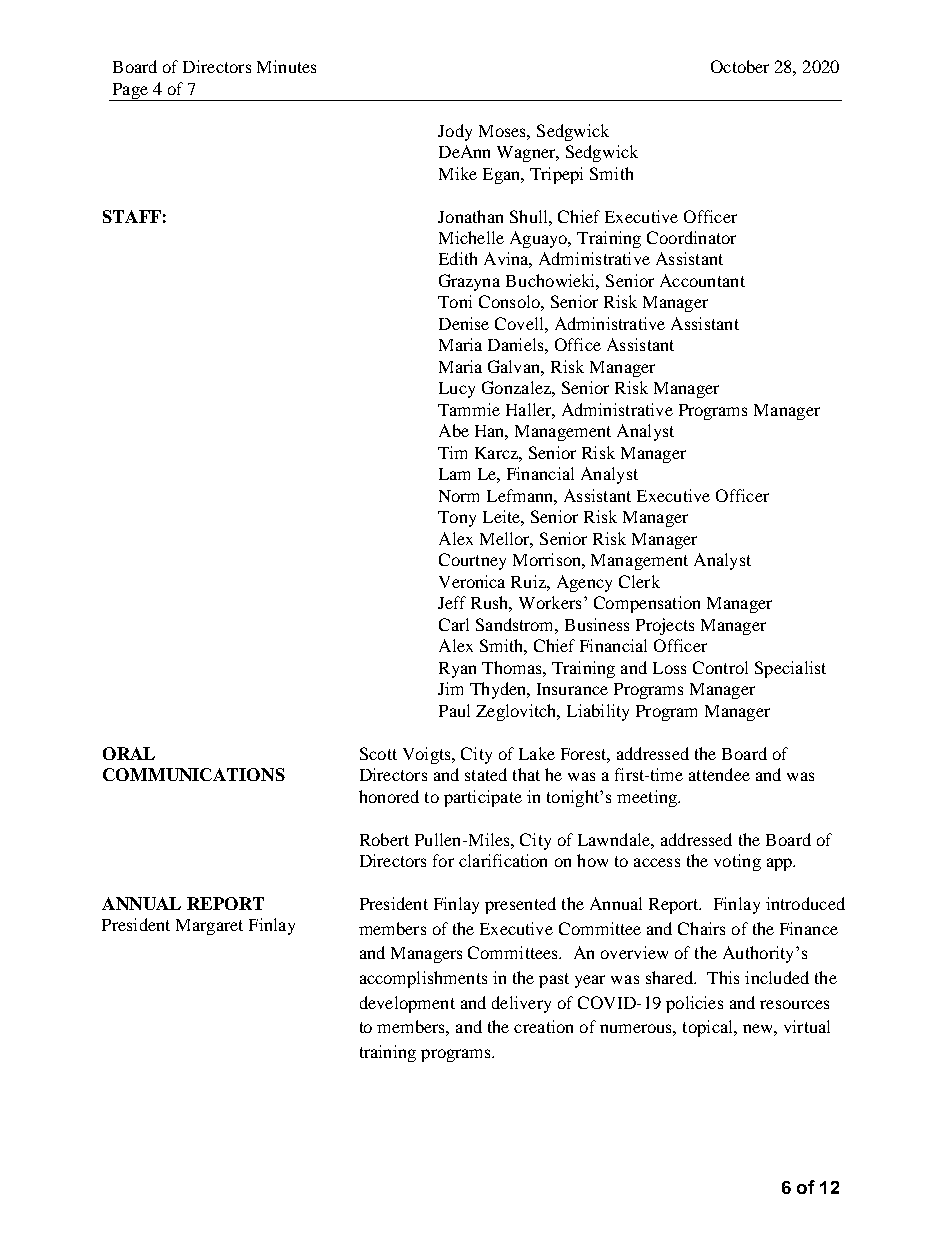 The height and width of the screenshot is (1233, 952). Describe the element at coordinates (639, 581) in the screenshot. I see `Clerk` at that location.
